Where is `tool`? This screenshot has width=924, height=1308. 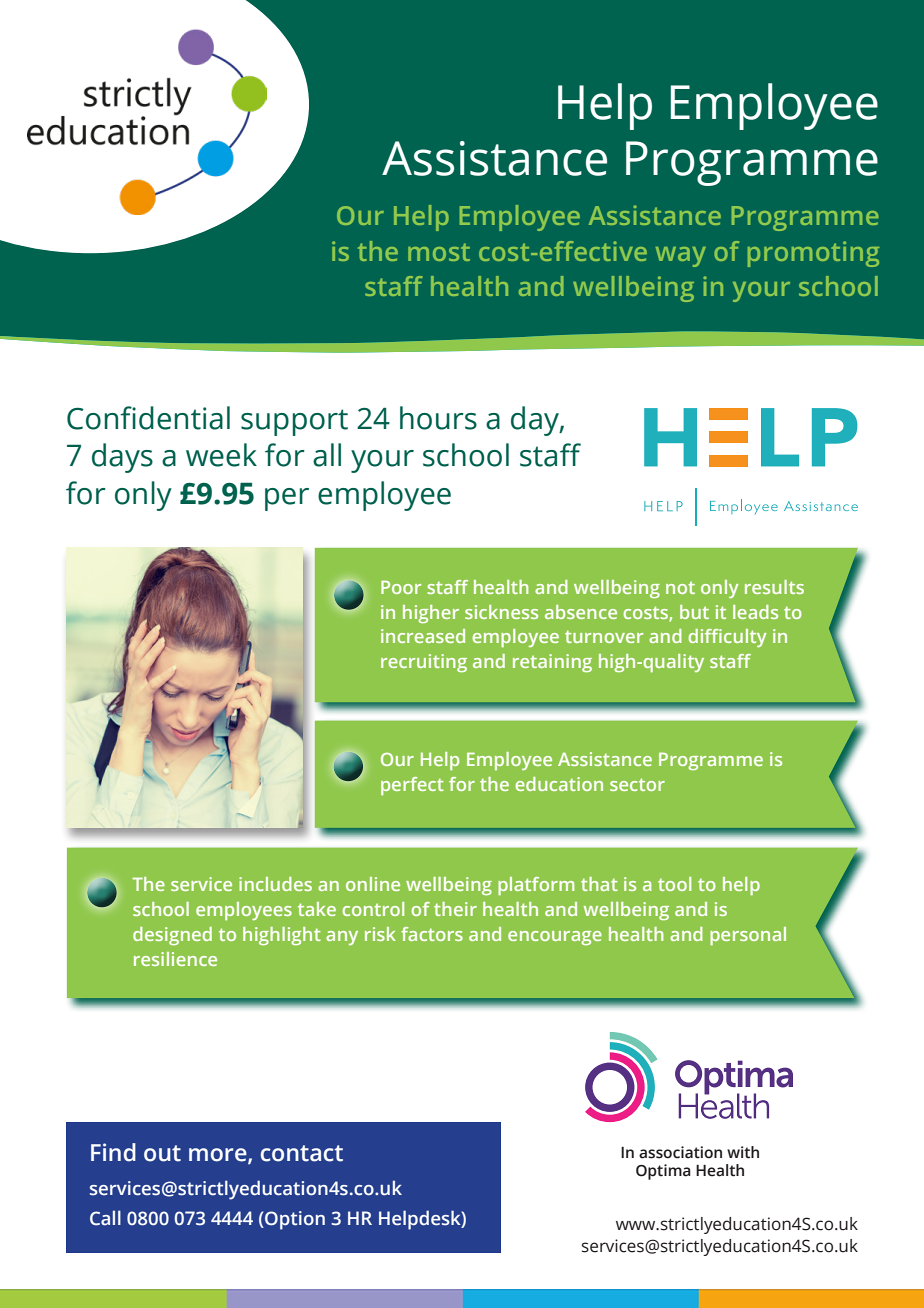 tool is located at coordinates (674, 884).
